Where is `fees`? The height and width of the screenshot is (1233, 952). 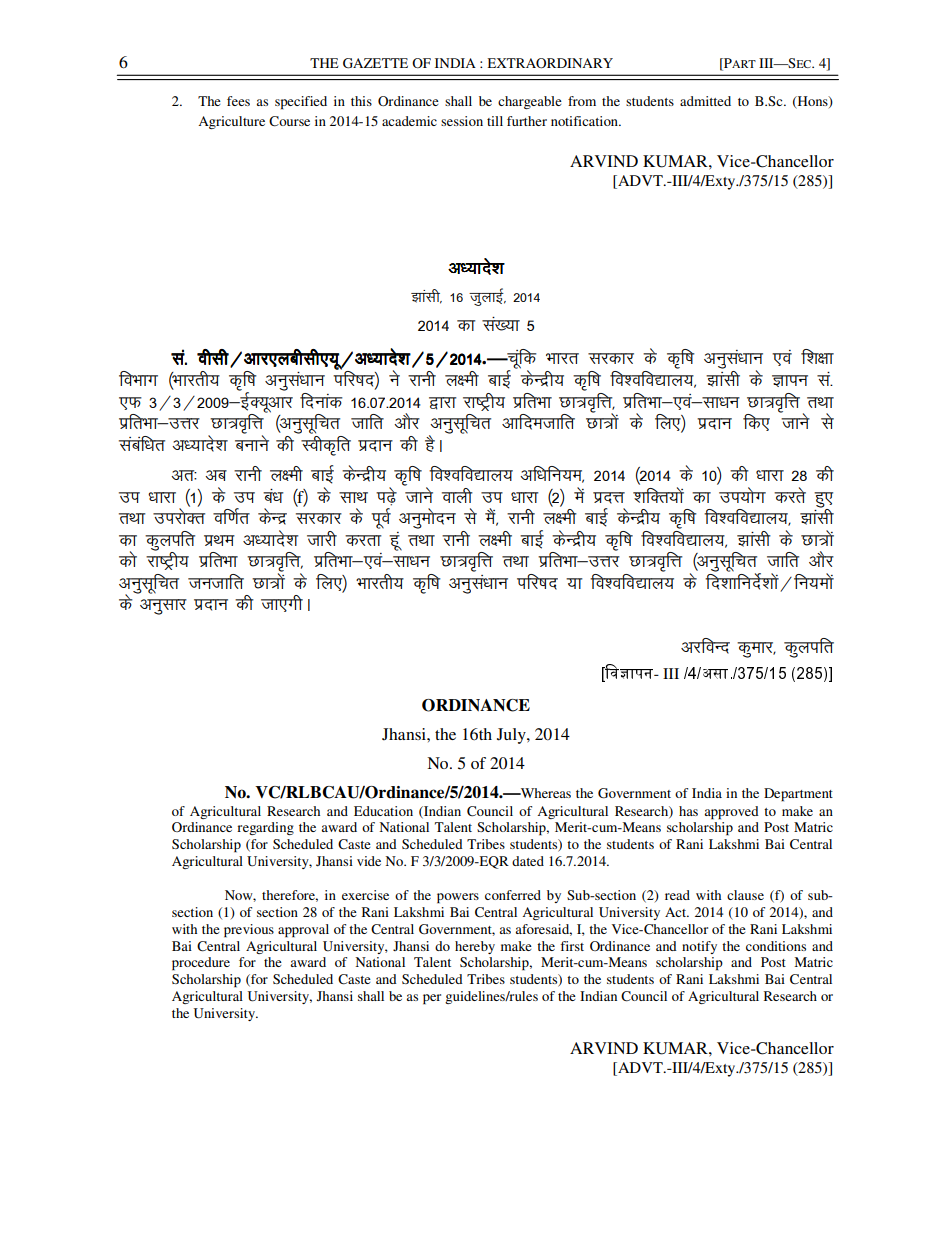 fees is located at coordinates (238, 101).
